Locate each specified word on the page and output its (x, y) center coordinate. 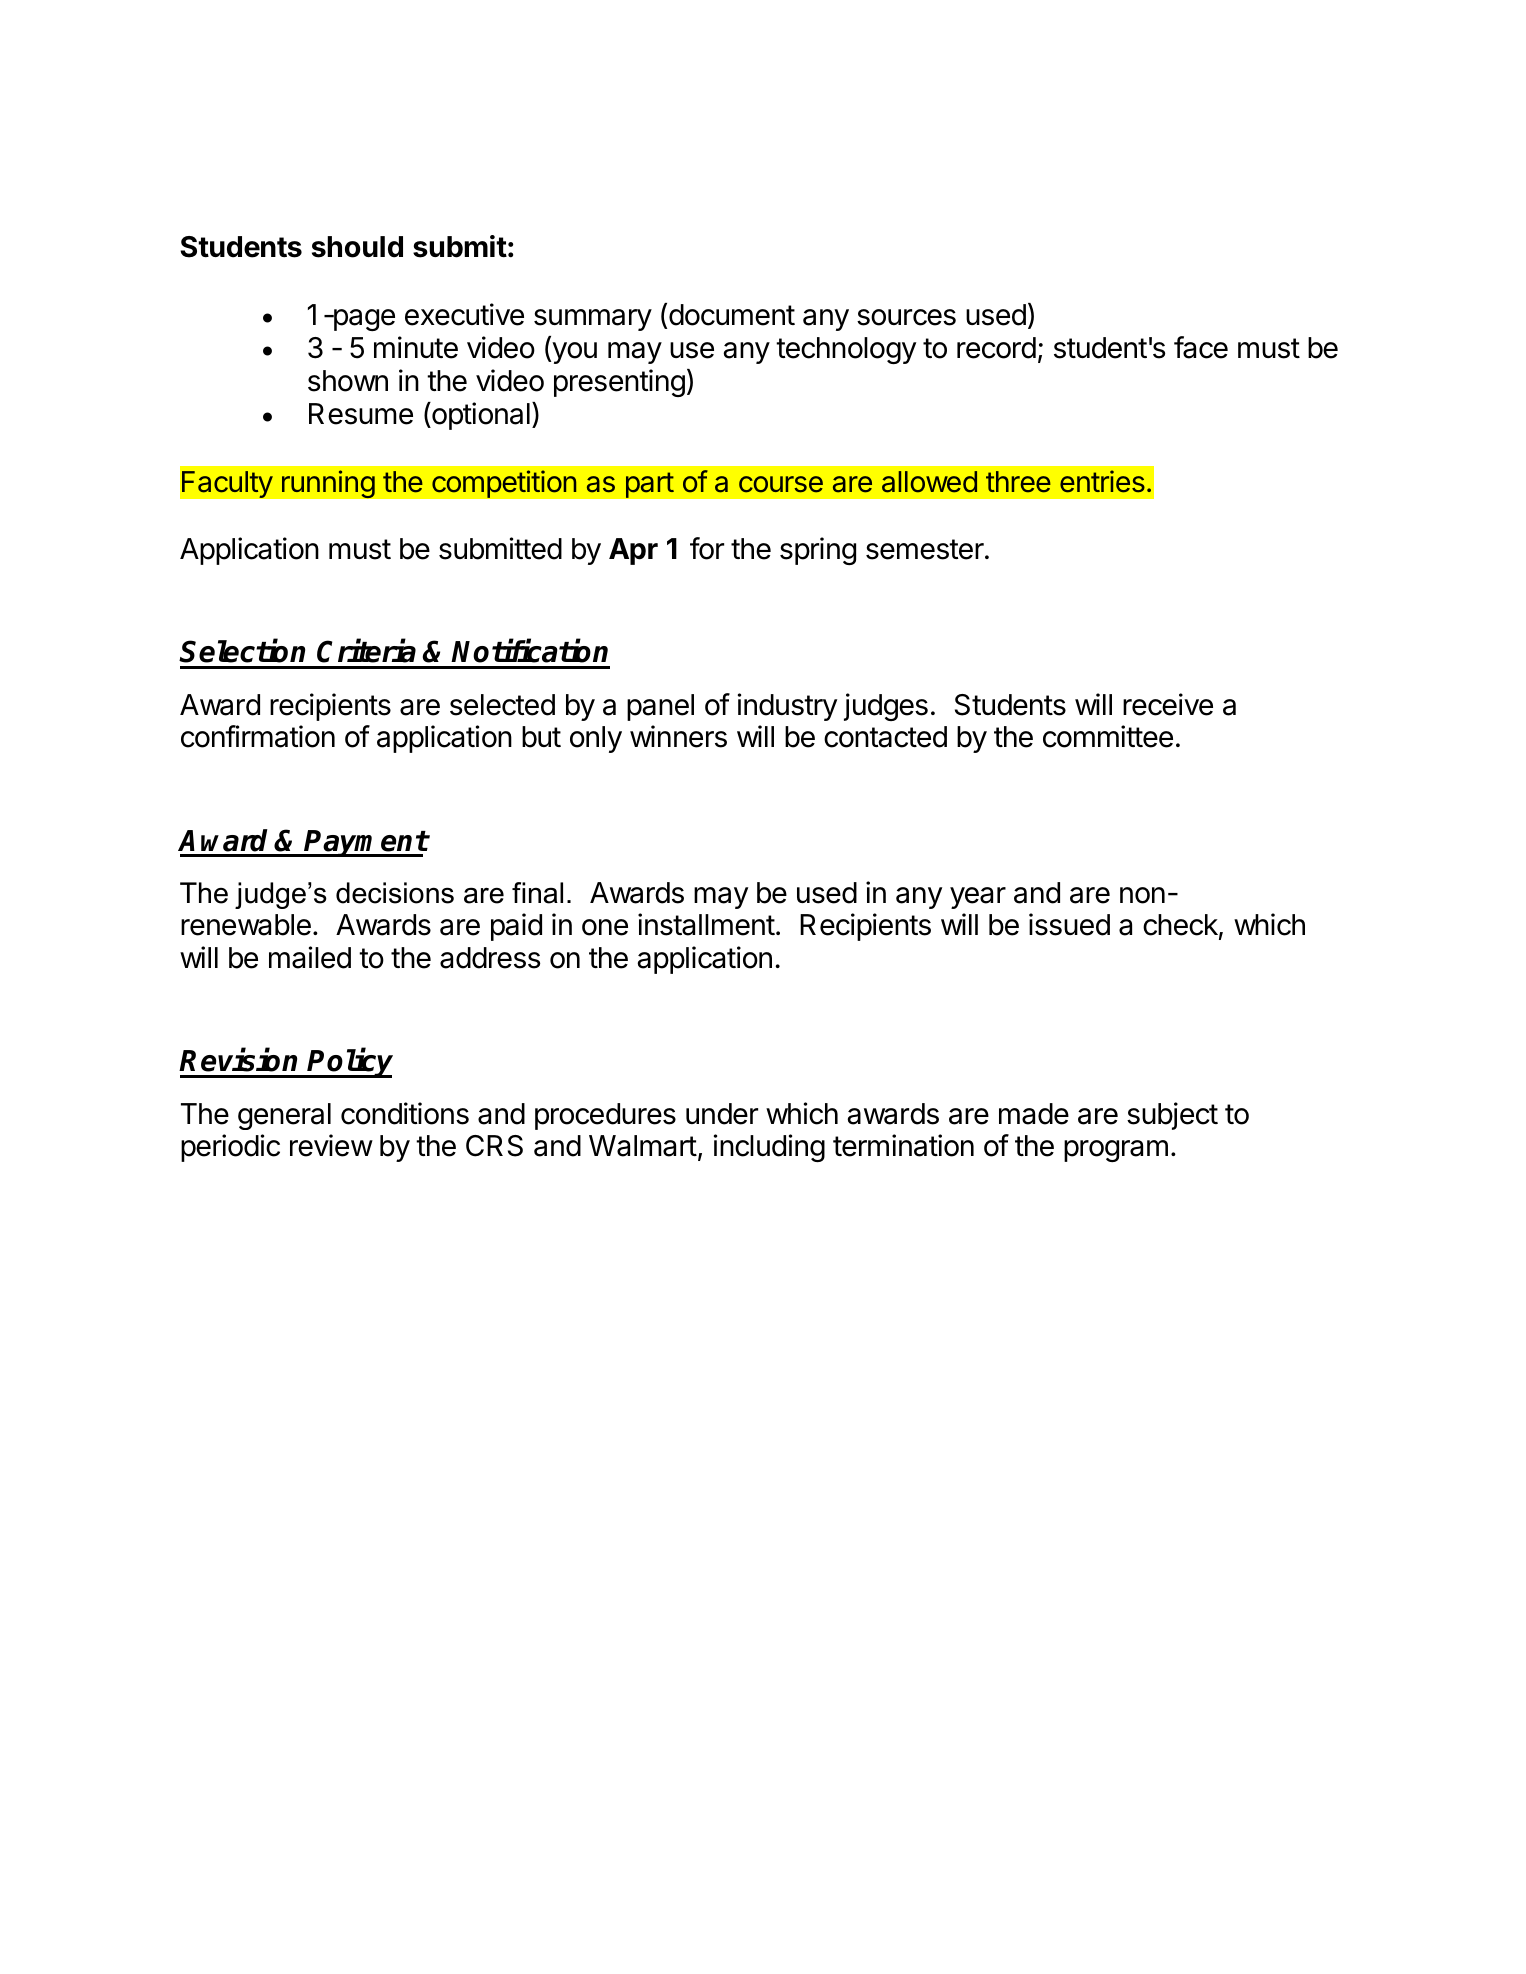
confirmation (258, 736)
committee (1108, 736)
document (732, 315)
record (996, 348)
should (357, 247)
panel (660, 707)
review (331, 1145)
